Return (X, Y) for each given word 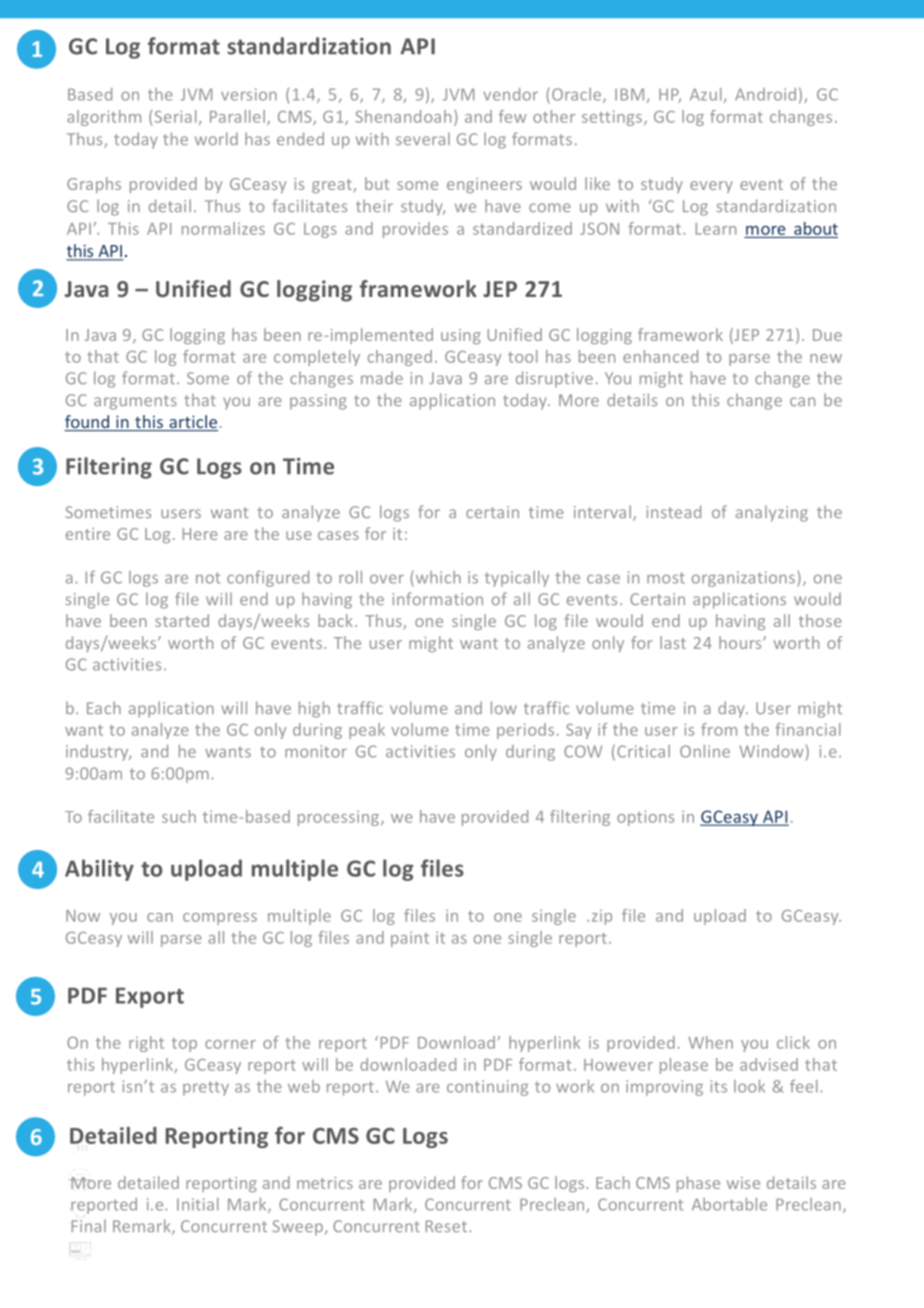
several (423, 138)
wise (743, 1183)
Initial (197, 1204)
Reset (446, 1226)
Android (765, 94)
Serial (175, 116)
